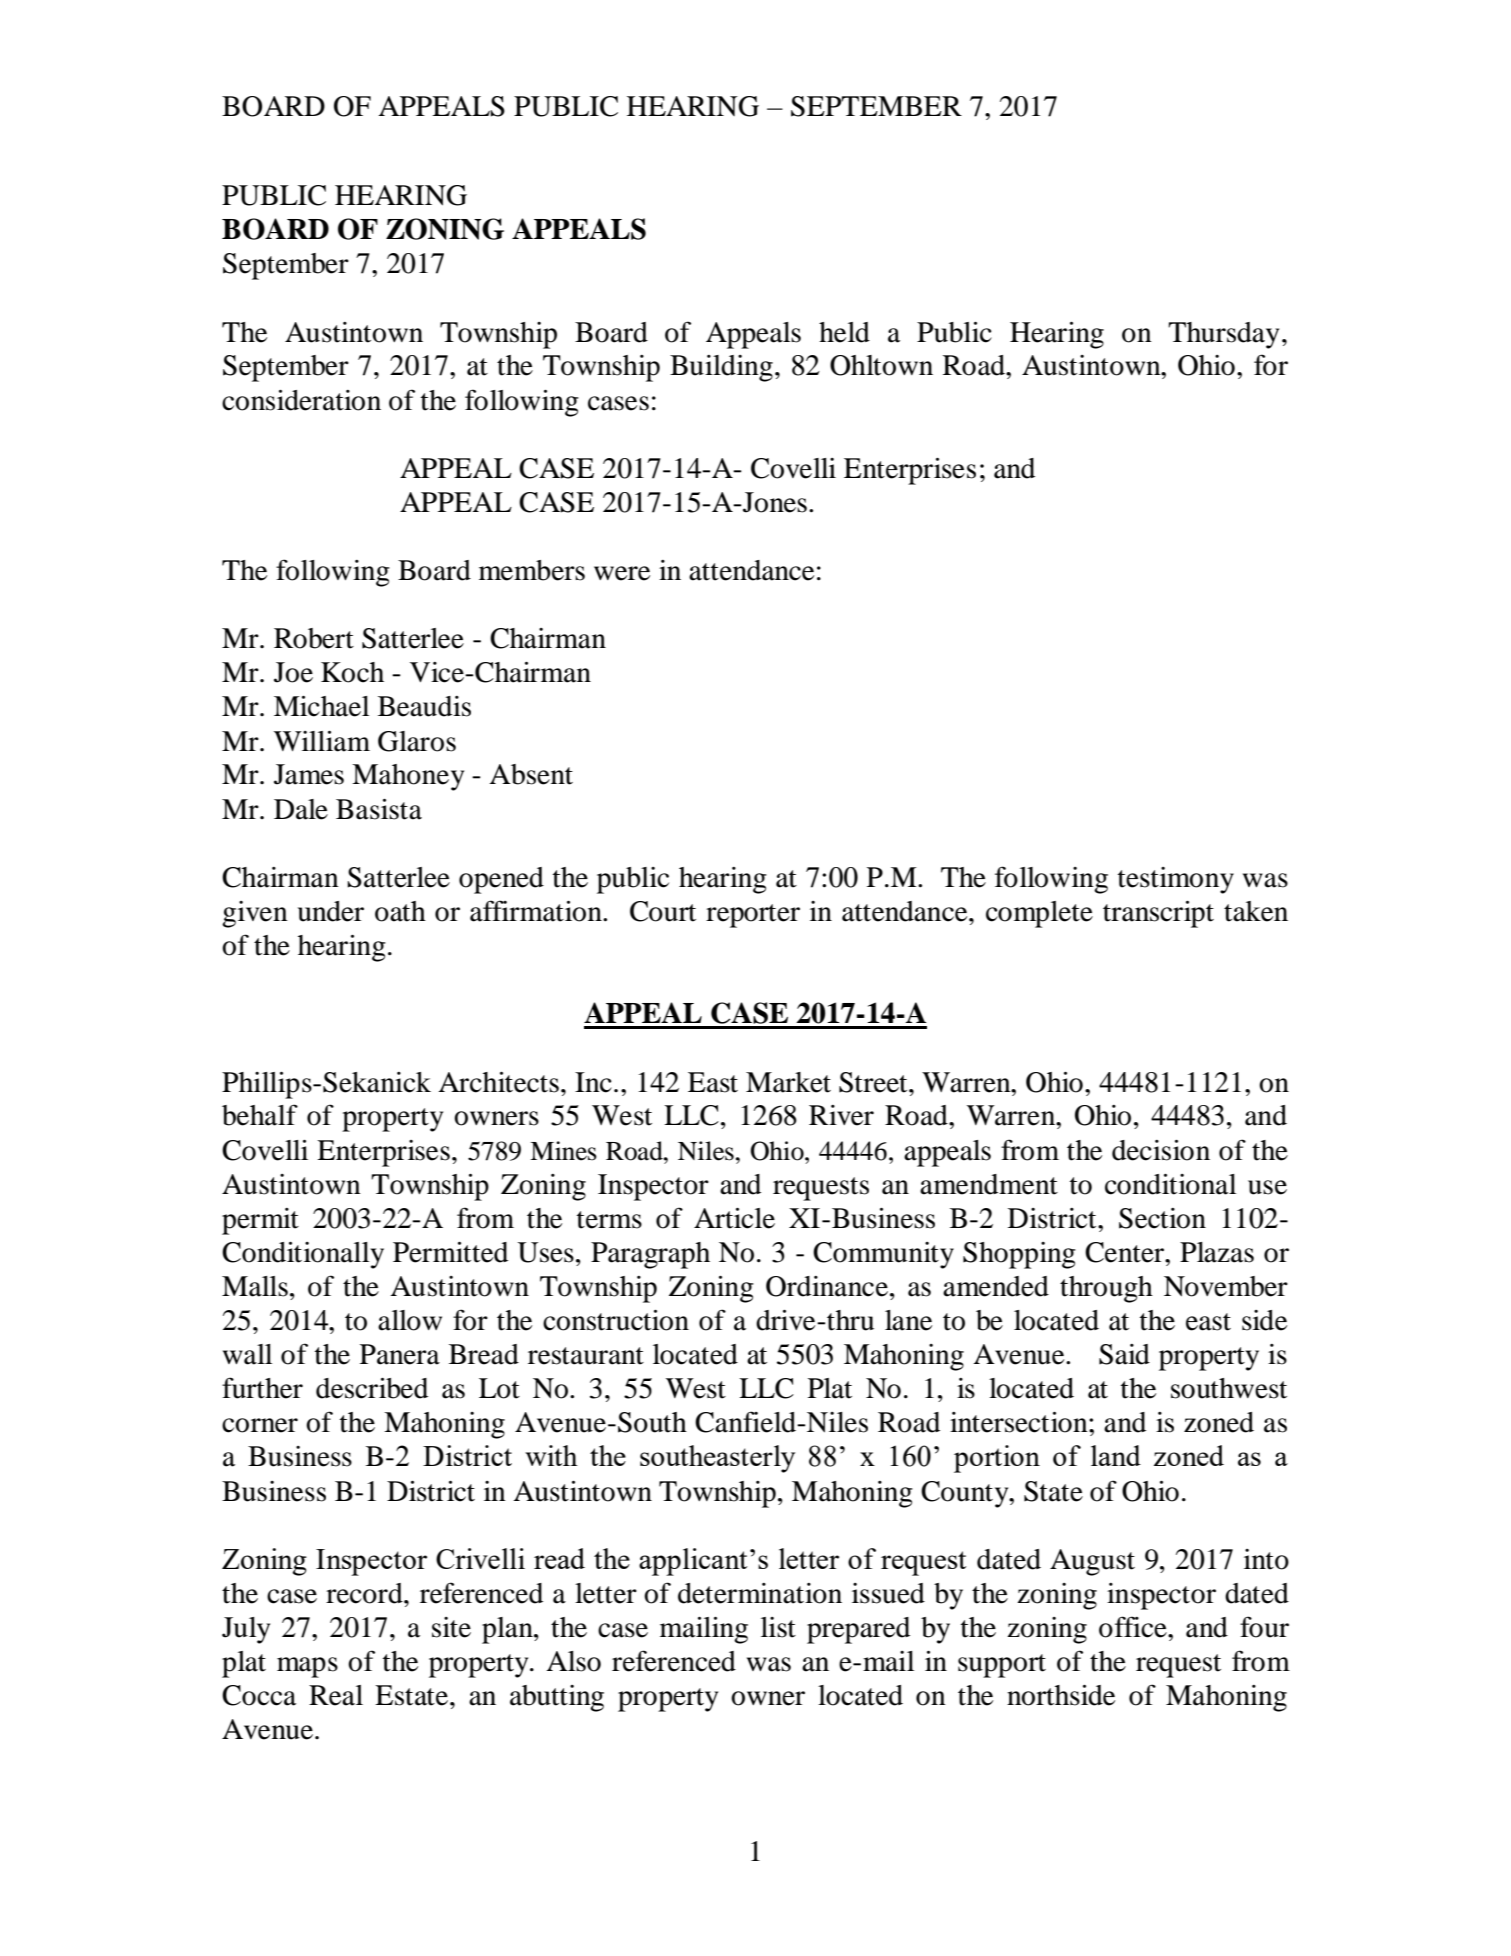 The image size is (1511, 1956). What do you see at coordinates (1176, 880) in the image?
I see `testimony` at bounding box center [1176, 880].
